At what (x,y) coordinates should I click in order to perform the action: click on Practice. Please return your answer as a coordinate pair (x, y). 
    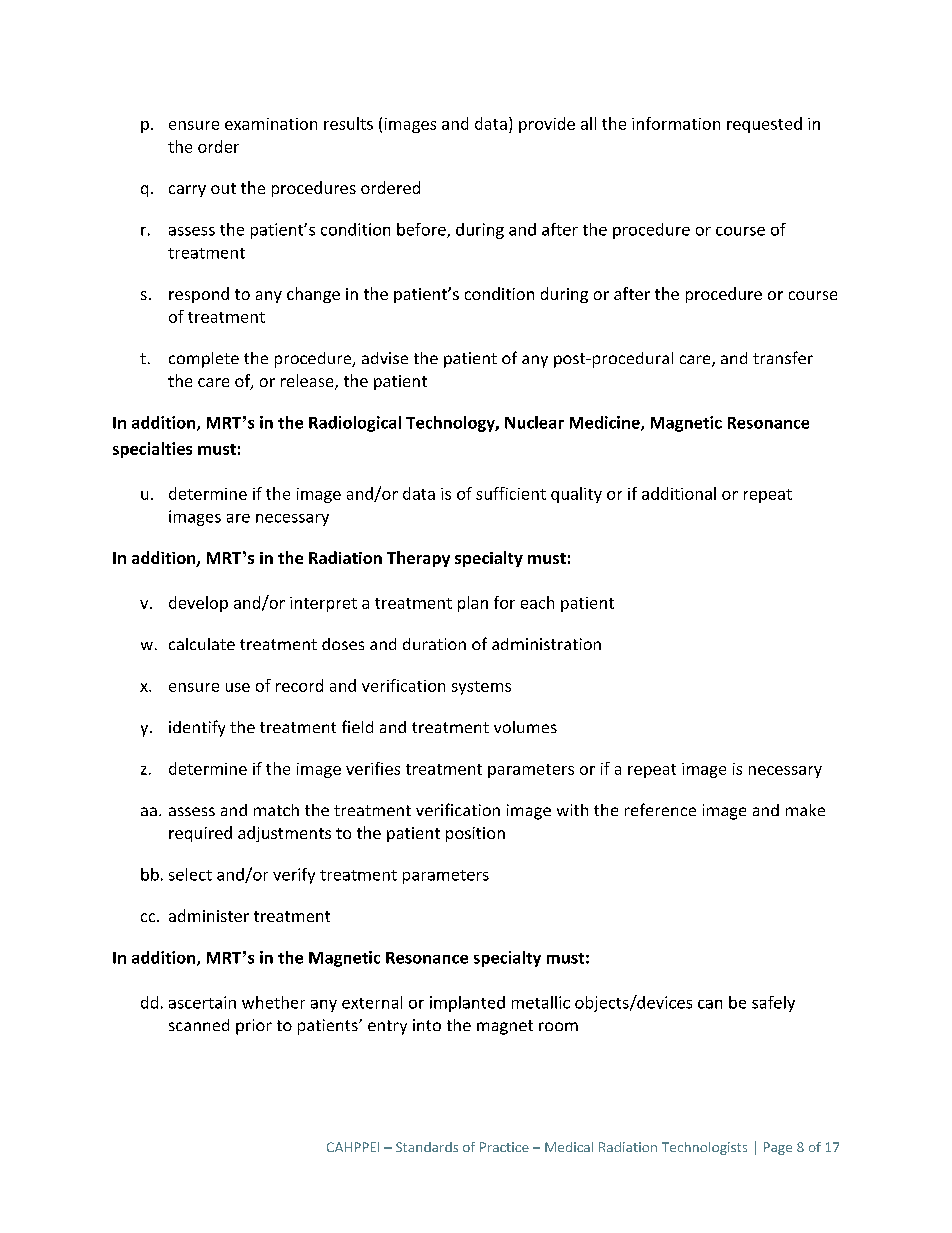
    Looking at the image, I should click on (504, 1147).
